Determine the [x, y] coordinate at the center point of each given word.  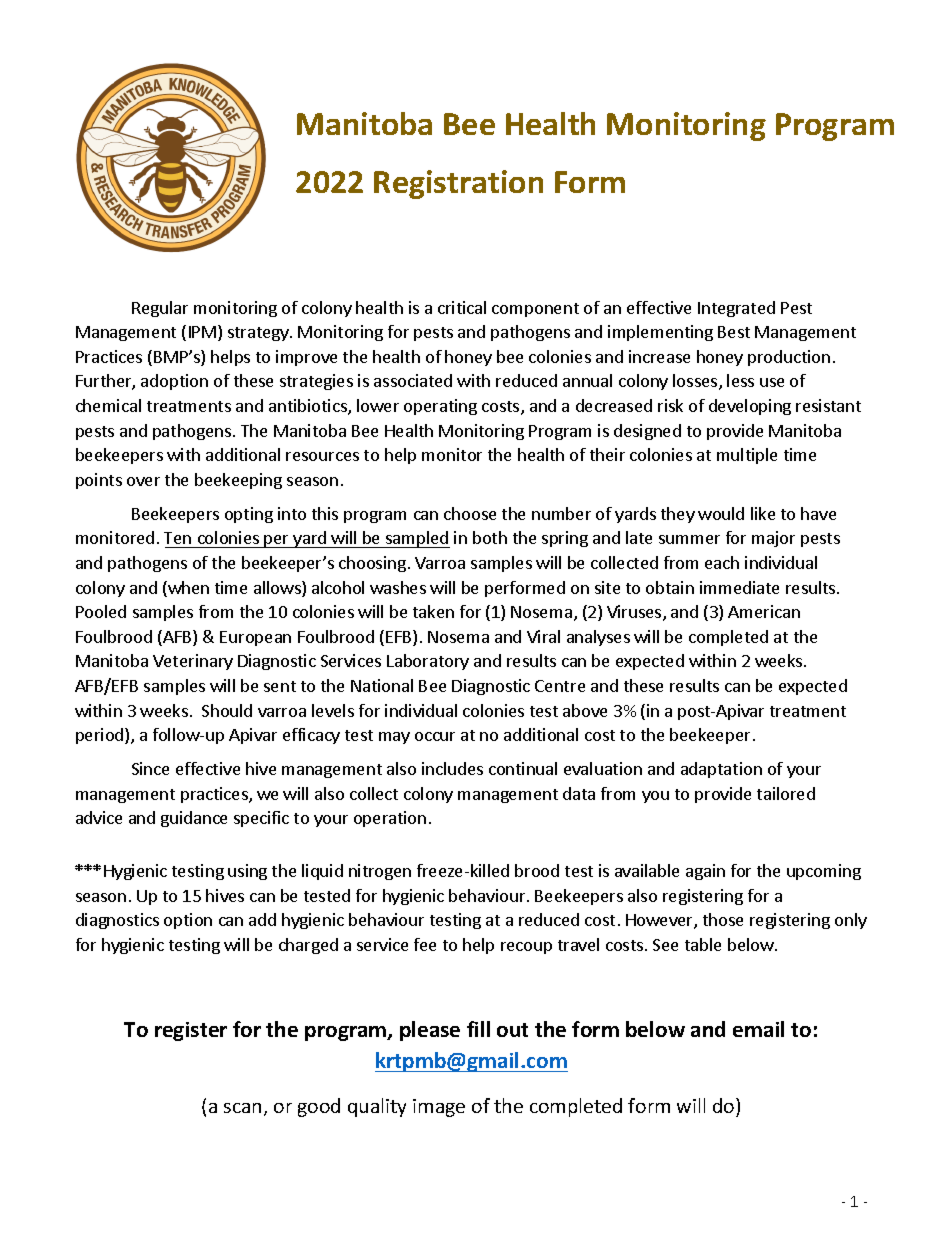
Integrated [736, 309]
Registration [458, 184]
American [764, 611]
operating [440, 407]
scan [242, 1108]
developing [750, 407]
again [705, 872]
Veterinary [193, 662]
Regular [160, 309]
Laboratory [428, 662]
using [247, 872]
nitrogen [380, 872]
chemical [108, 405]
